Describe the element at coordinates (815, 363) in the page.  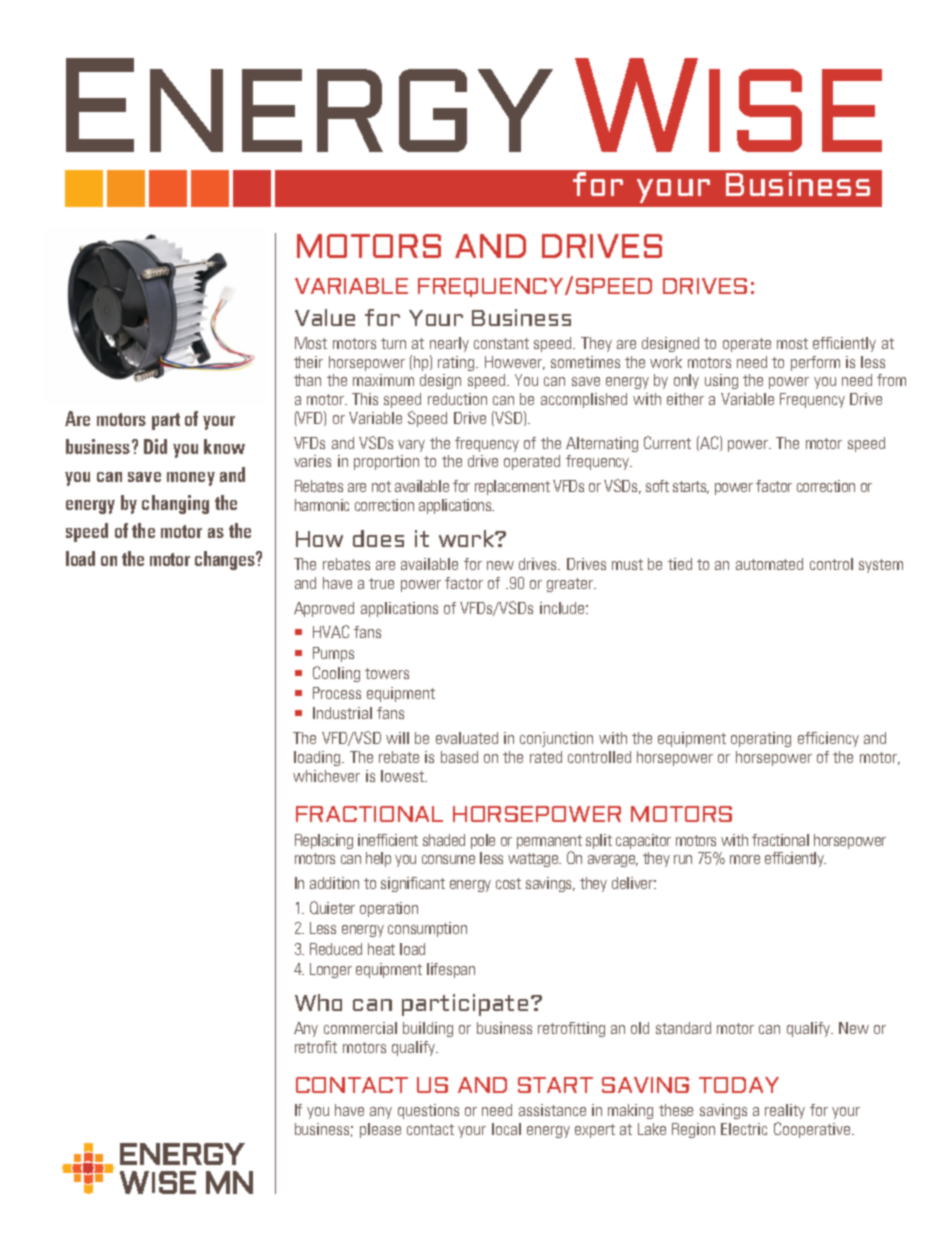
I see `perform` at that location.
